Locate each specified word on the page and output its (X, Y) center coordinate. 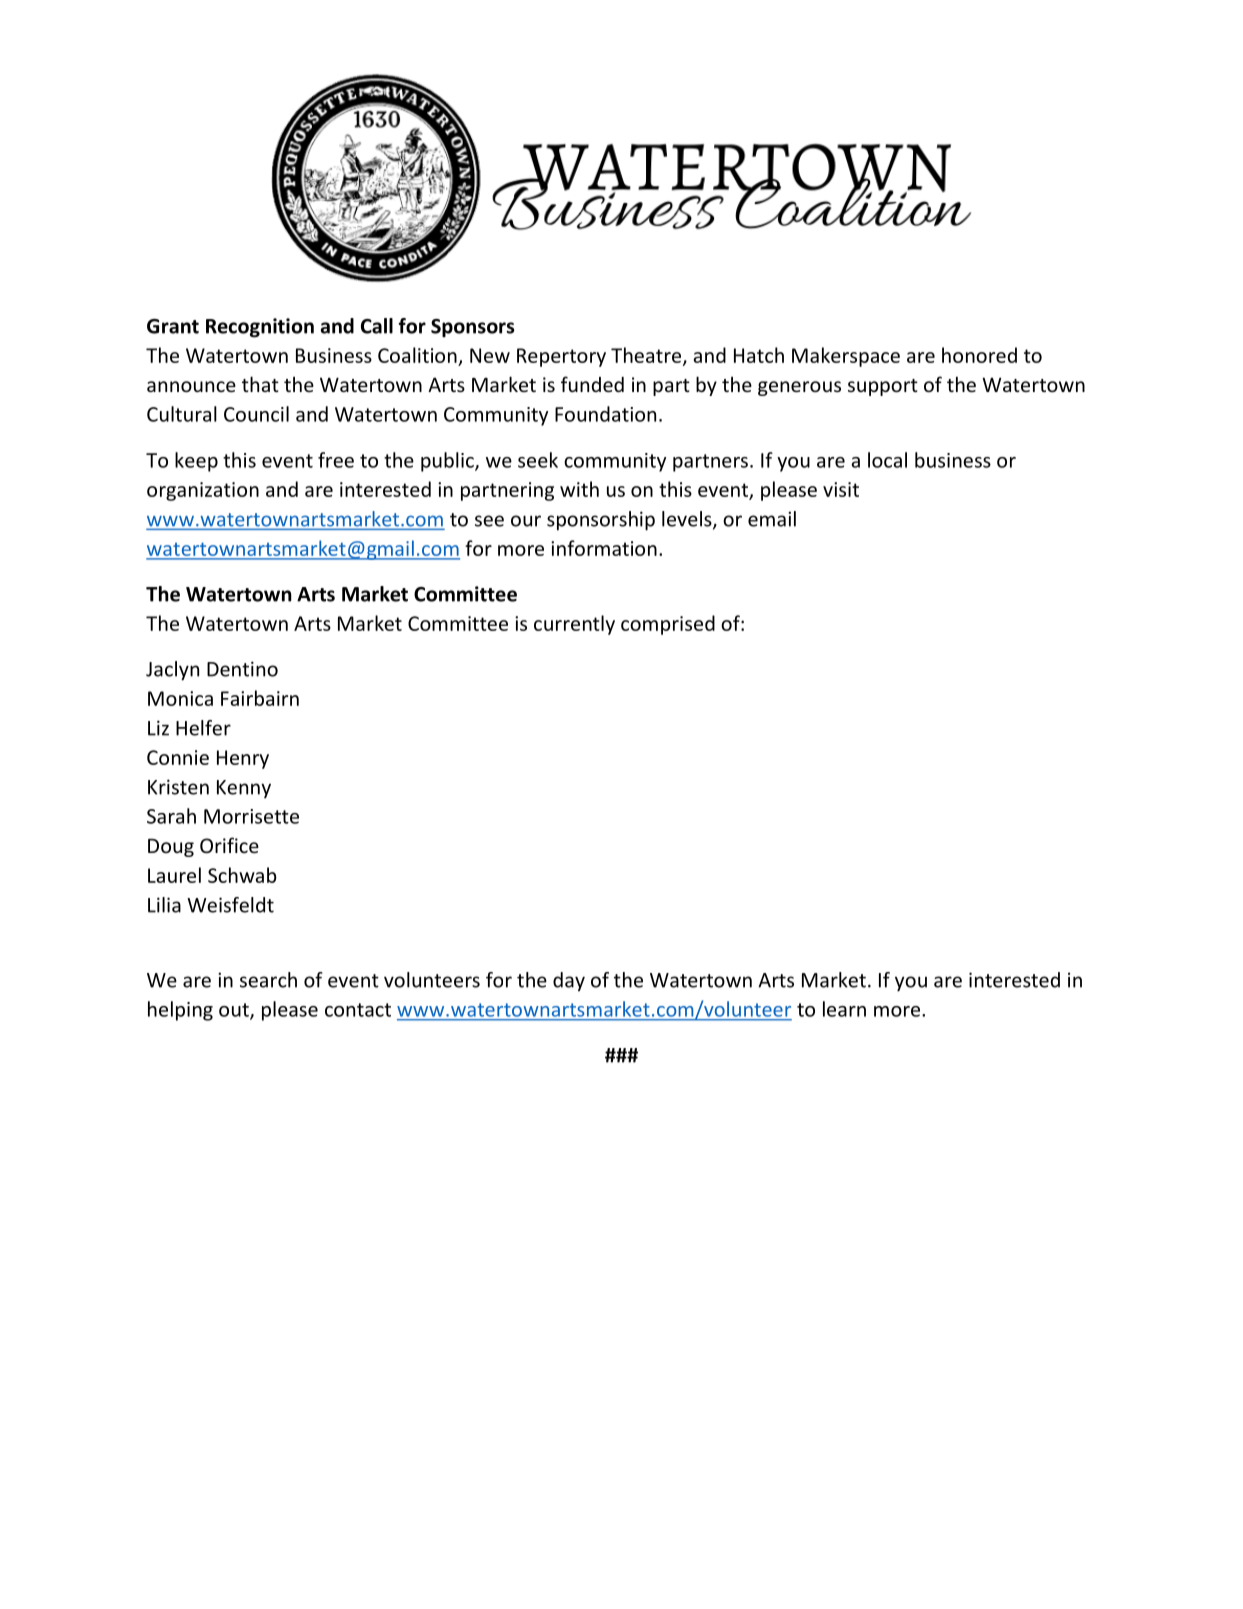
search (268, 980)
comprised (668, 625)
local (887, 460)
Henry (243, 759)
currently (574, 625)
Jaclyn (172, 671)
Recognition (260, 328)
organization (203, 491)
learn (844, 1009)
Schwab (242, 875)
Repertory (561, 357)
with (579, 489)
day (569, 982)
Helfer (203, 728)
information (604, 548)
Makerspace (846, 357)
